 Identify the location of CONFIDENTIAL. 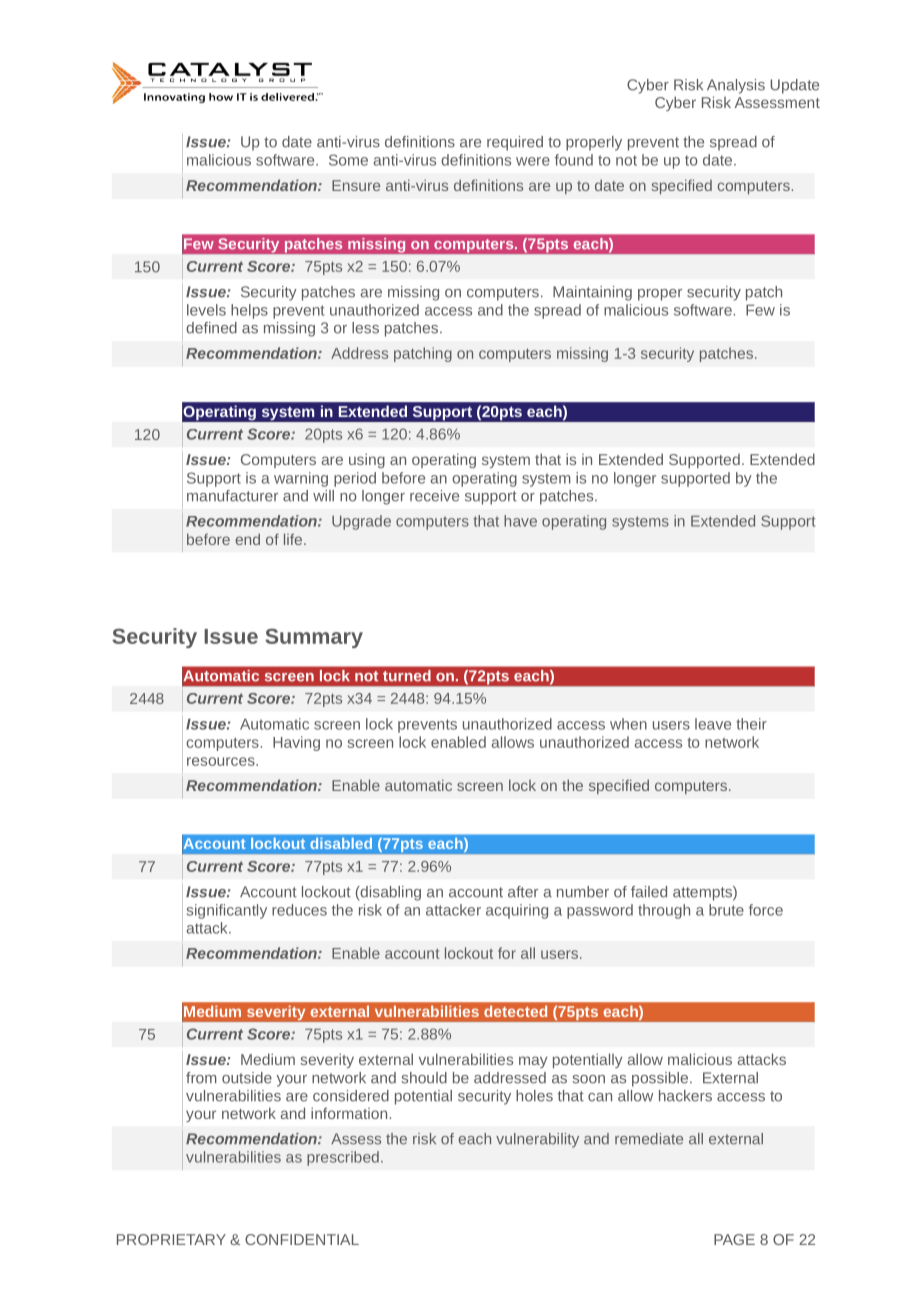
(302, 1239).
